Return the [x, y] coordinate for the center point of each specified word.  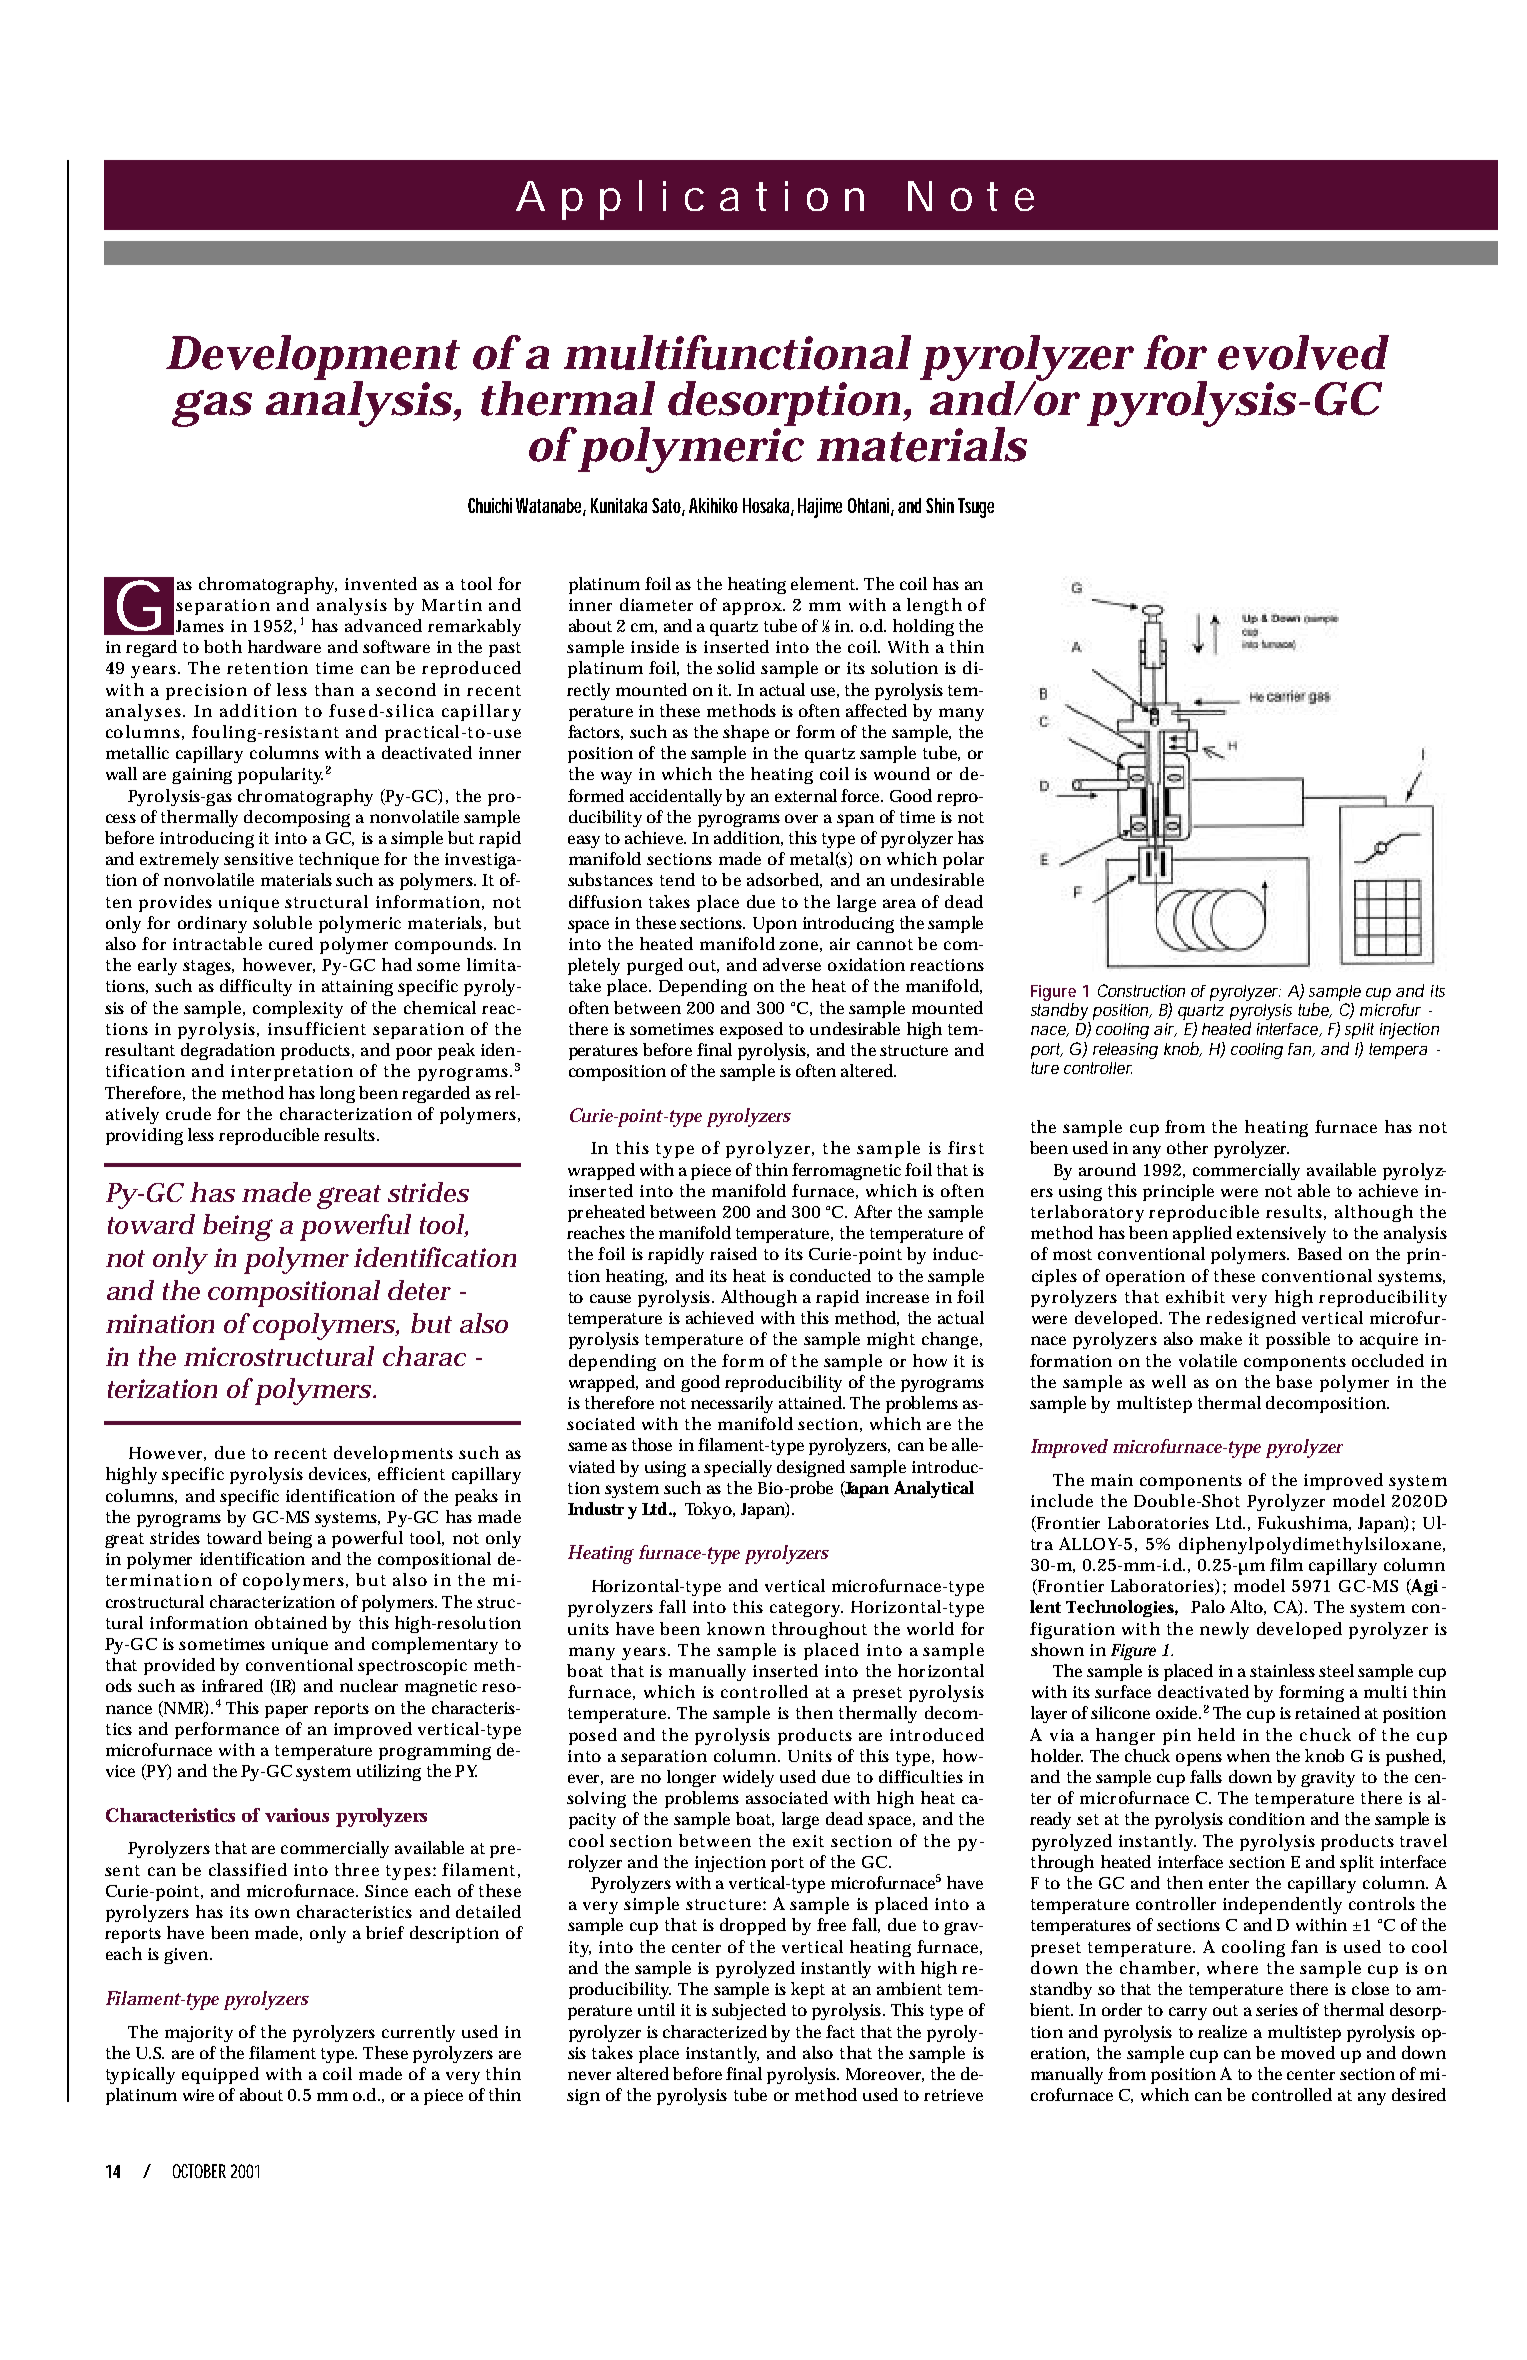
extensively [1281, 1234]
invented [381, 583]
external [806, 795]
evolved [1303, 352]
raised [733, 1253]
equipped [220, 2075]
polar [963, 860]
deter [419, 1290]
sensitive [258, 859]
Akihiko [713, 505]
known [736, 1628]
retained [1327, 1712]
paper [286, 1711]
